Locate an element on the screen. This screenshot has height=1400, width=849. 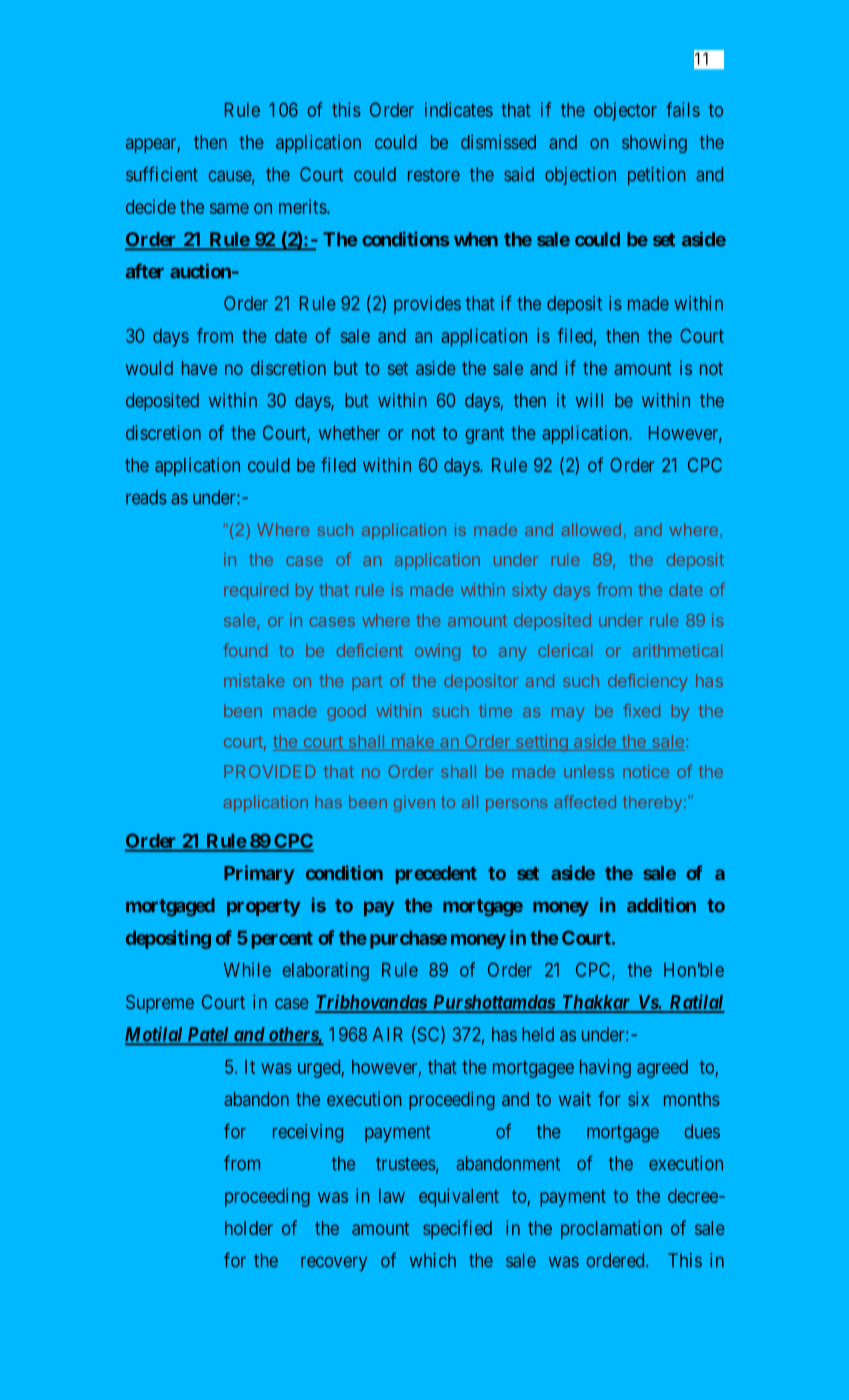
grant is located at coordinates (484, 435).
